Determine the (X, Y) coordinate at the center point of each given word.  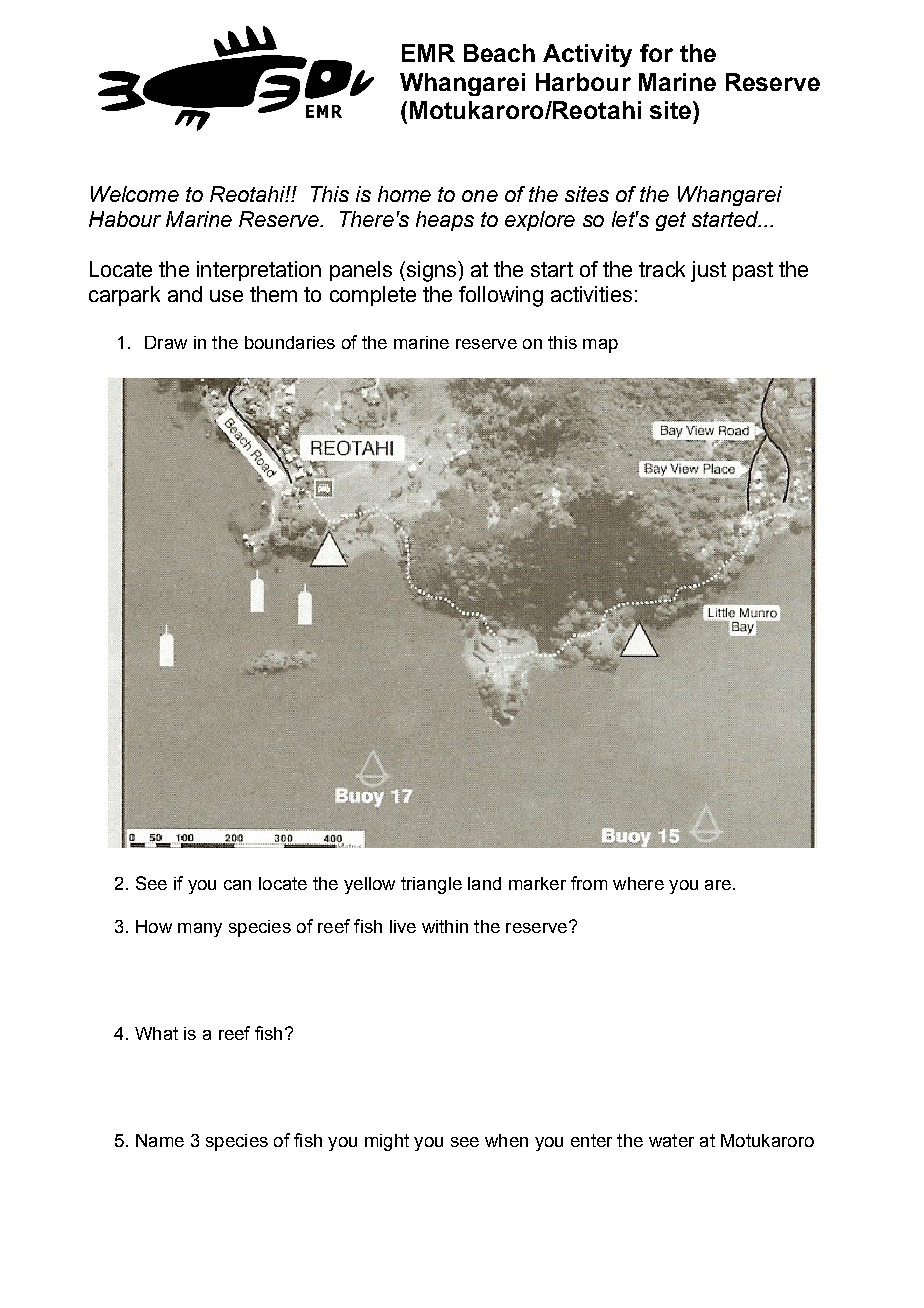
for (656, 53)
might (387, 1142)
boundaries (290, 342)
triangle (431, 885)
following (501, 296)
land (484, 883)
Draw (166, 342)
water (671, 1140)
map (600, 346)
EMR (428, 53)
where (638, 883)
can (237, 885)
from (589, 883)
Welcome (135, 194)
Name (160, 1140)
